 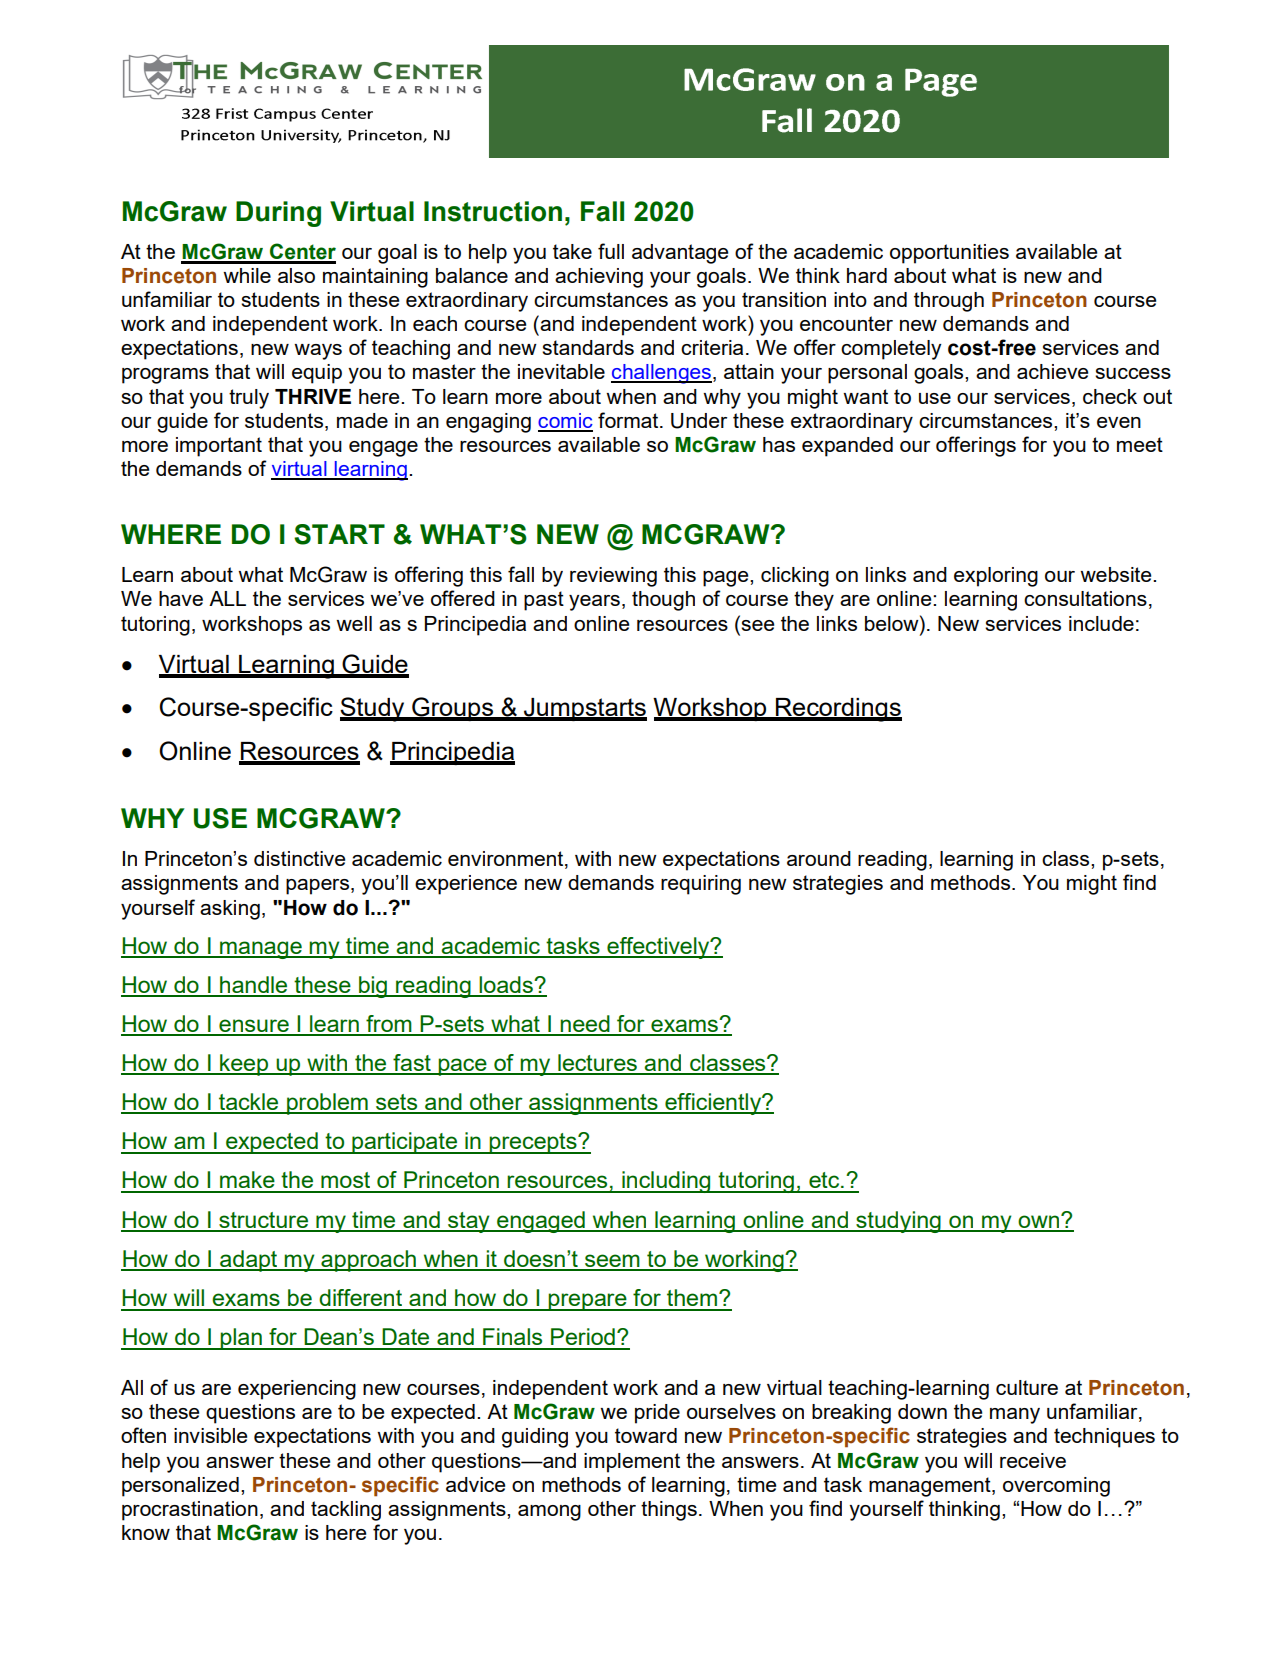 What do you see at coordinates (452, 709) in the document?
I see `Groups` at bounding box center [452, 709].
